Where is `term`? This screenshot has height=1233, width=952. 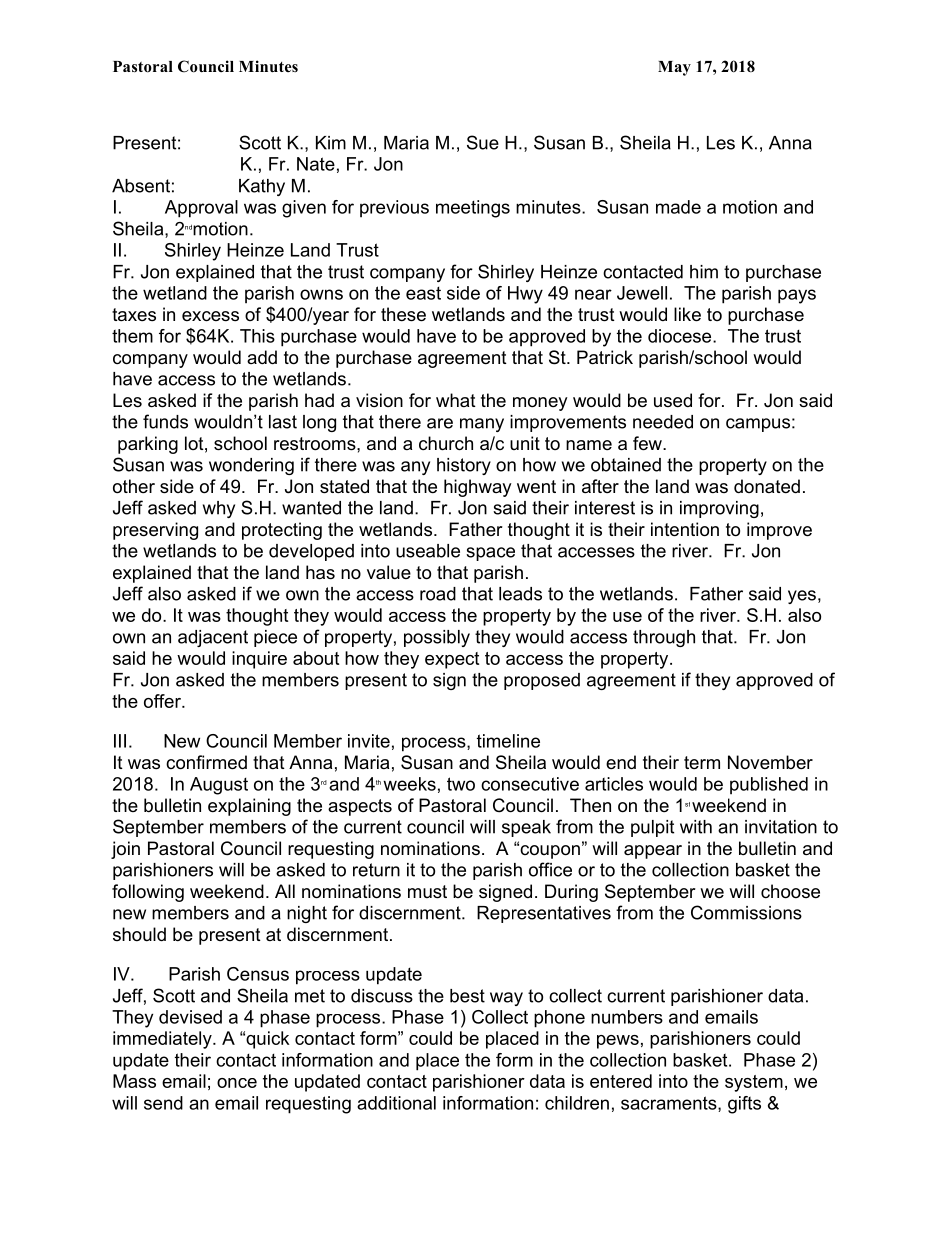 term is located at coordinates (702, 762).
